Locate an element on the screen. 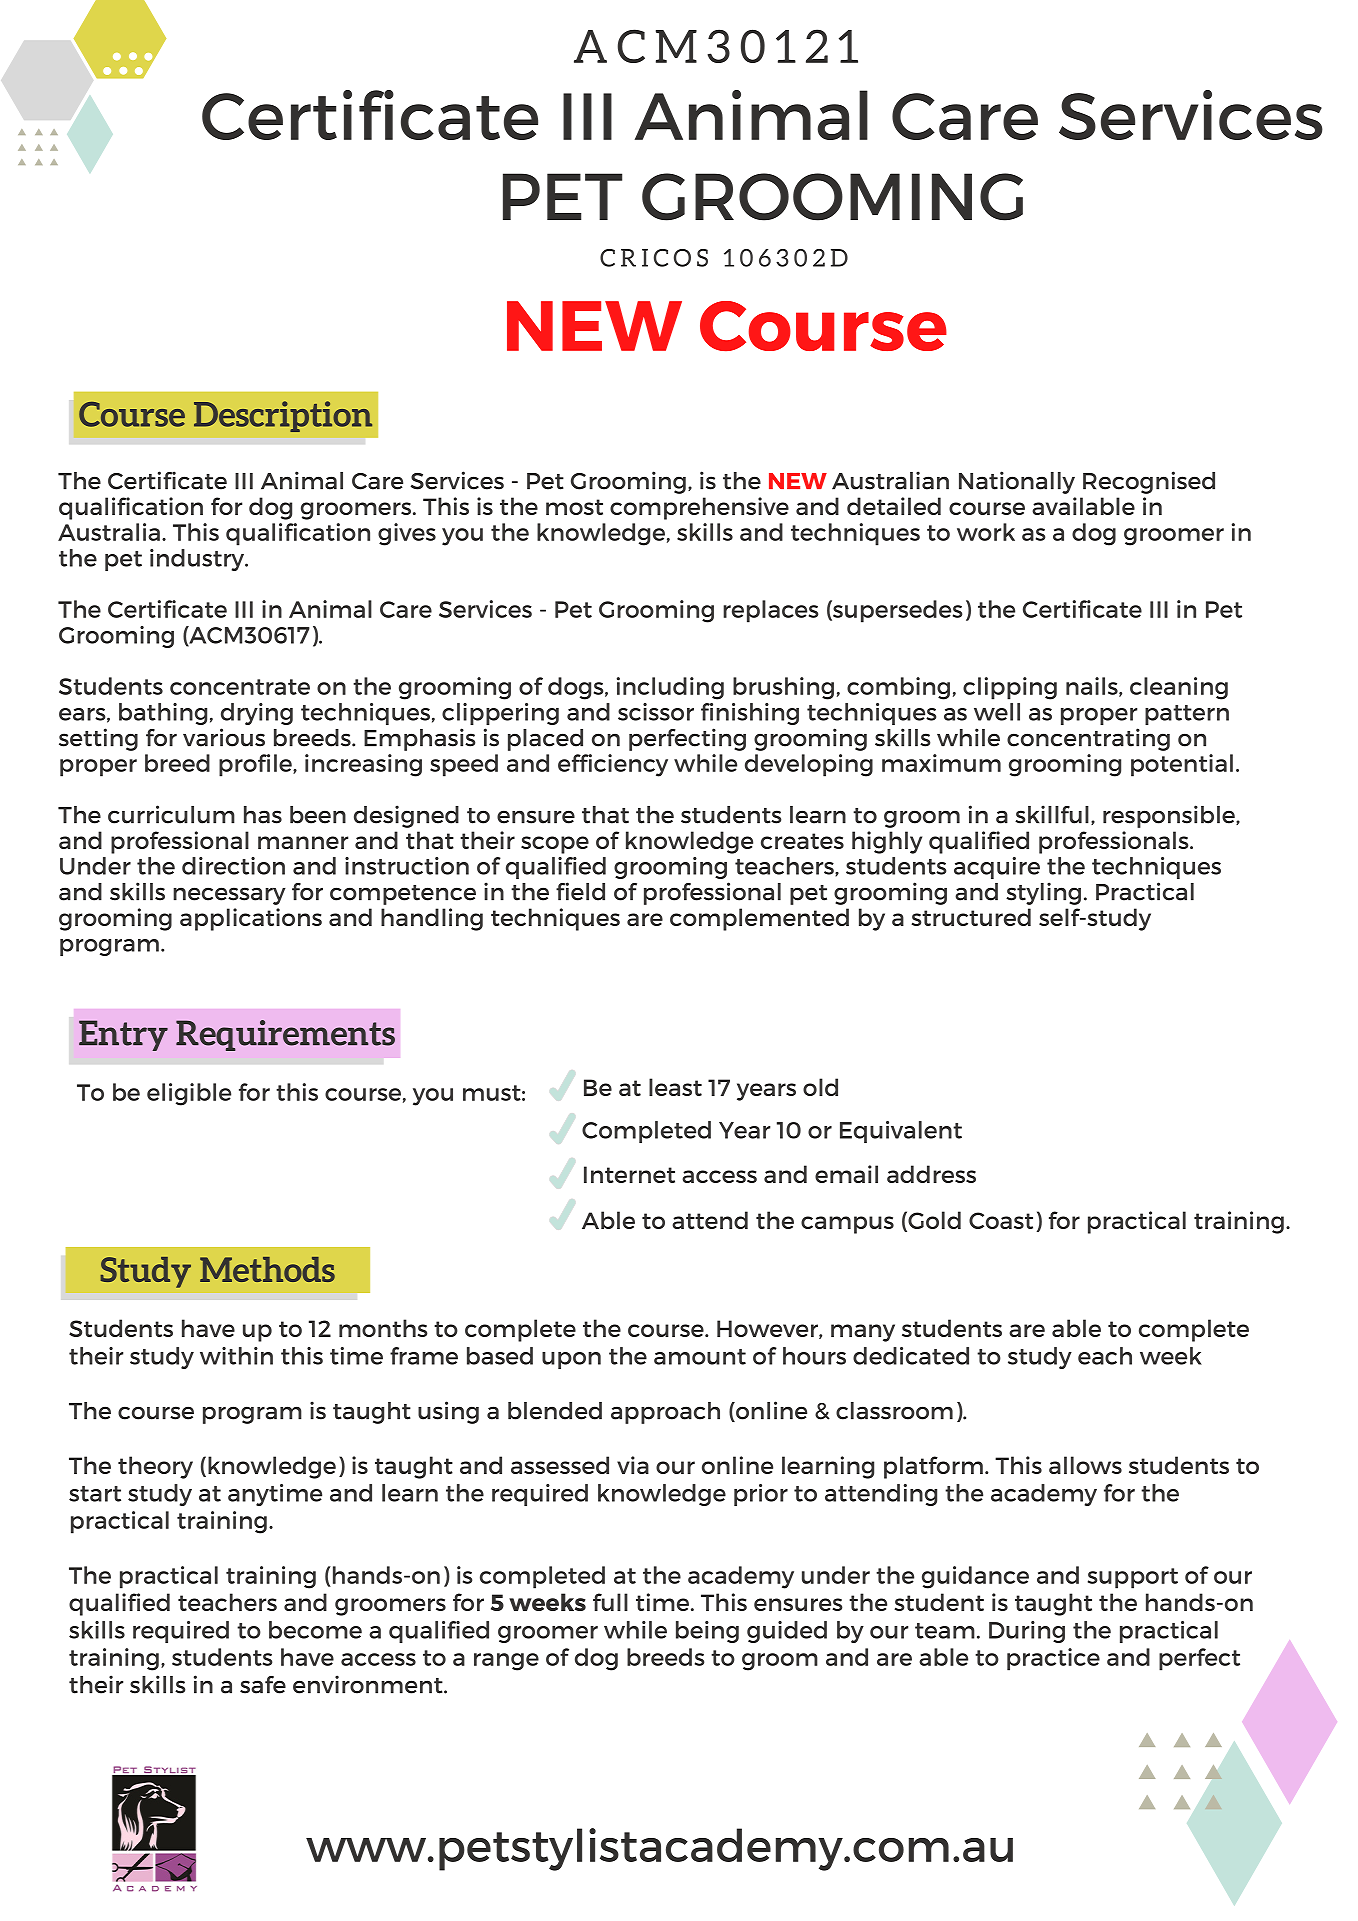 This screenshot has width=1358, height=1921. Description is located at coordinates (283, 416).
